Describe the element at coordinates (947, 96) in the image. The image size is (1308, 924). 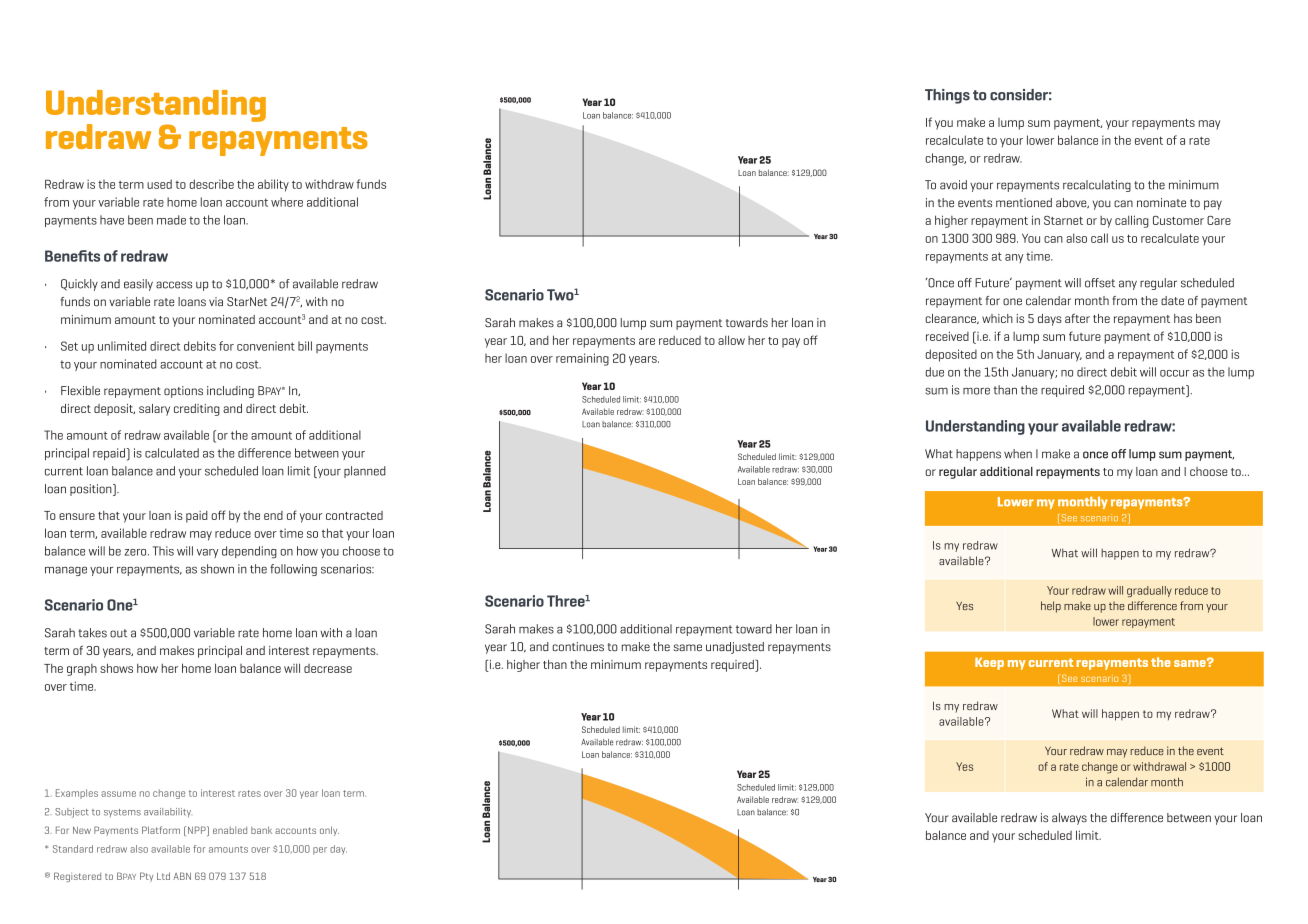
I see `Things` at that location.
